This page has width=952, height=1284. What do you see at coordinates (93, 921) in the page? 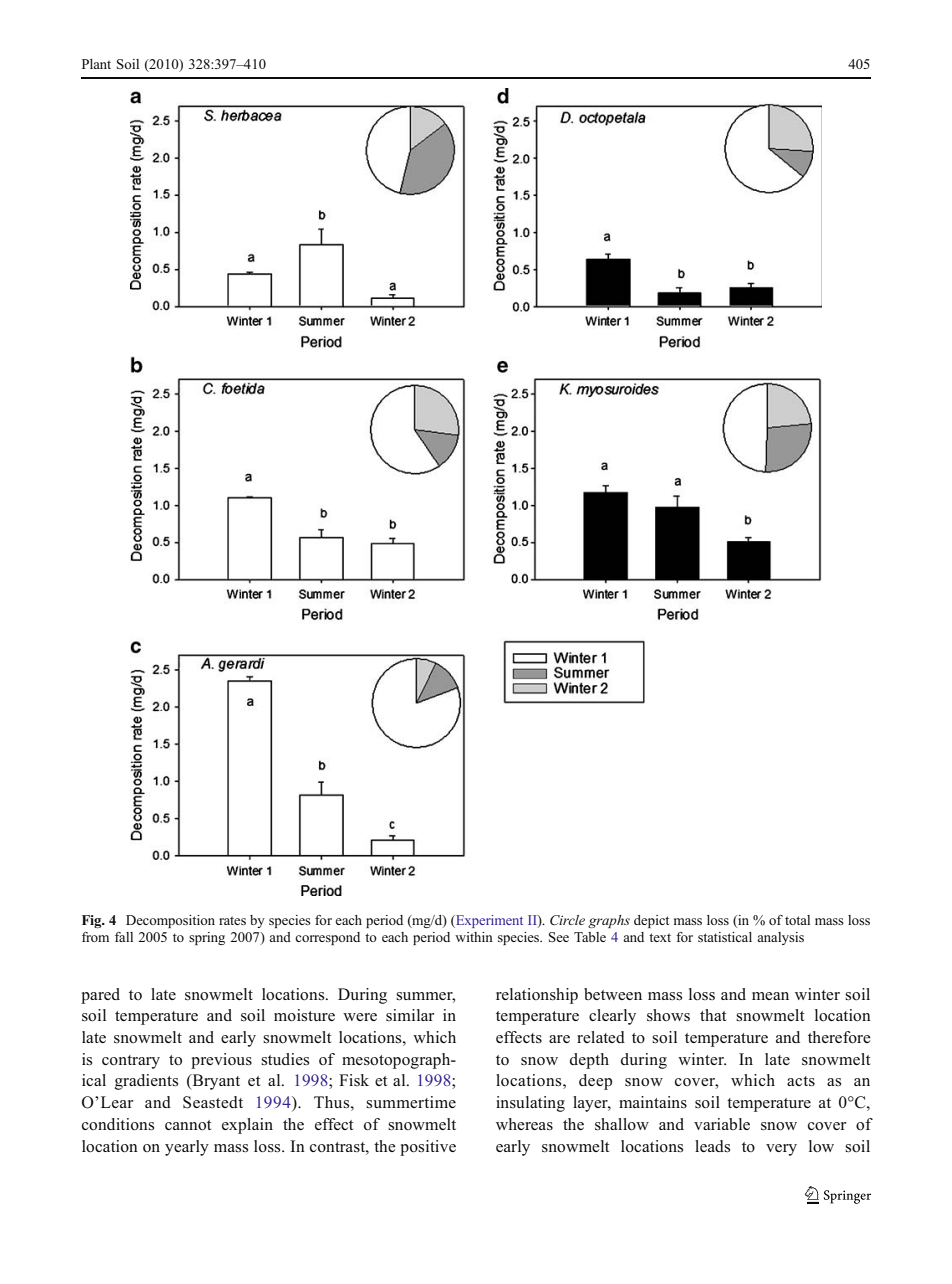
I see `Fig` at bounding box center [93, 921].
